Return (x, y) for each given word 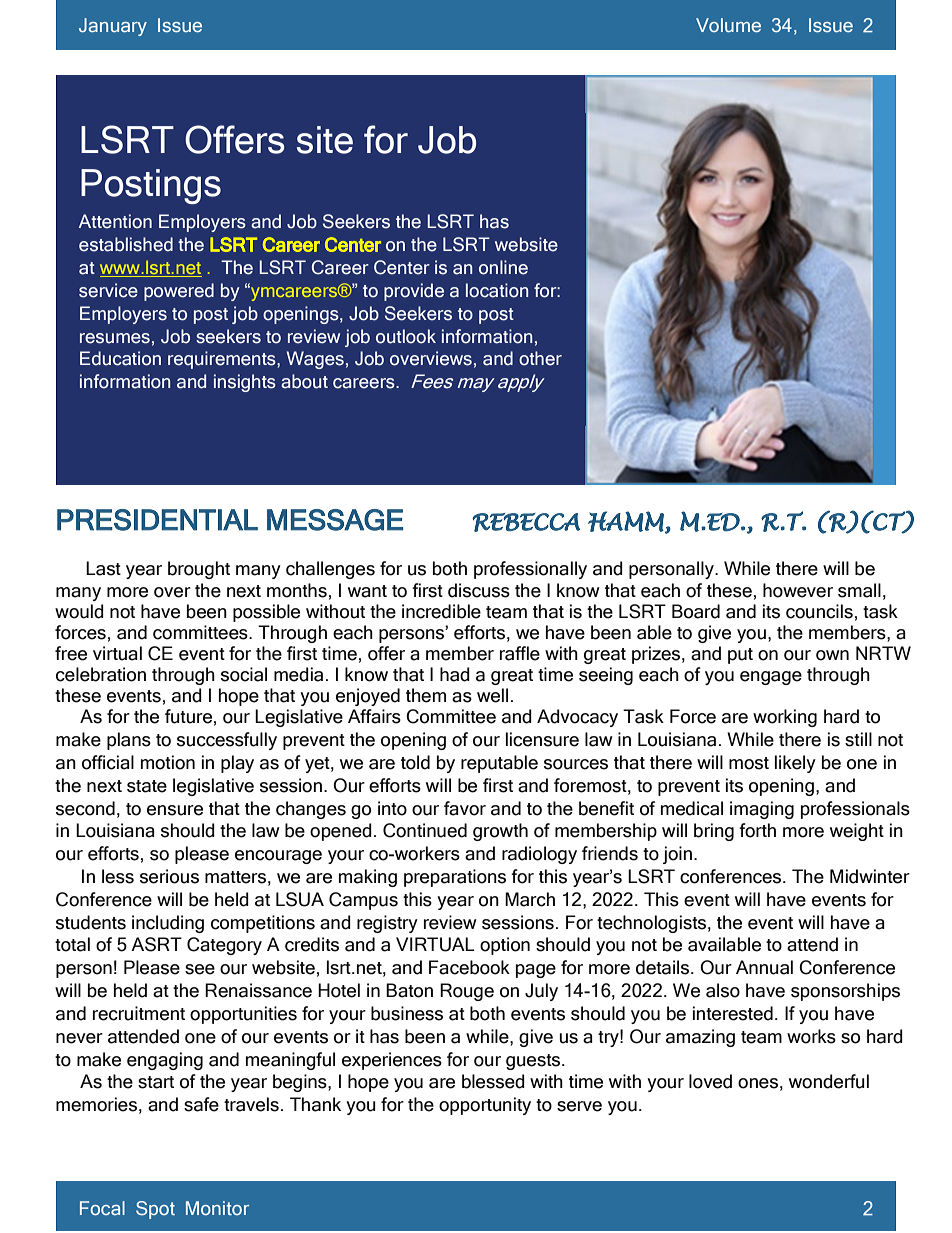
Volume (728, 25)
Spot (155, 1210)
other (540, 358)
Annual (764, 967)
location (497, 290)
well (492, 695)
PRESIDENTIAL (157, 520)
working (785, 718)
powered (179, 292)
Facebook (469, 967)
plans (129, 741)
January (113, 27)
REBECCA (526, 522)
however (798, 590)
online (503, 267)
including (168, 924)
